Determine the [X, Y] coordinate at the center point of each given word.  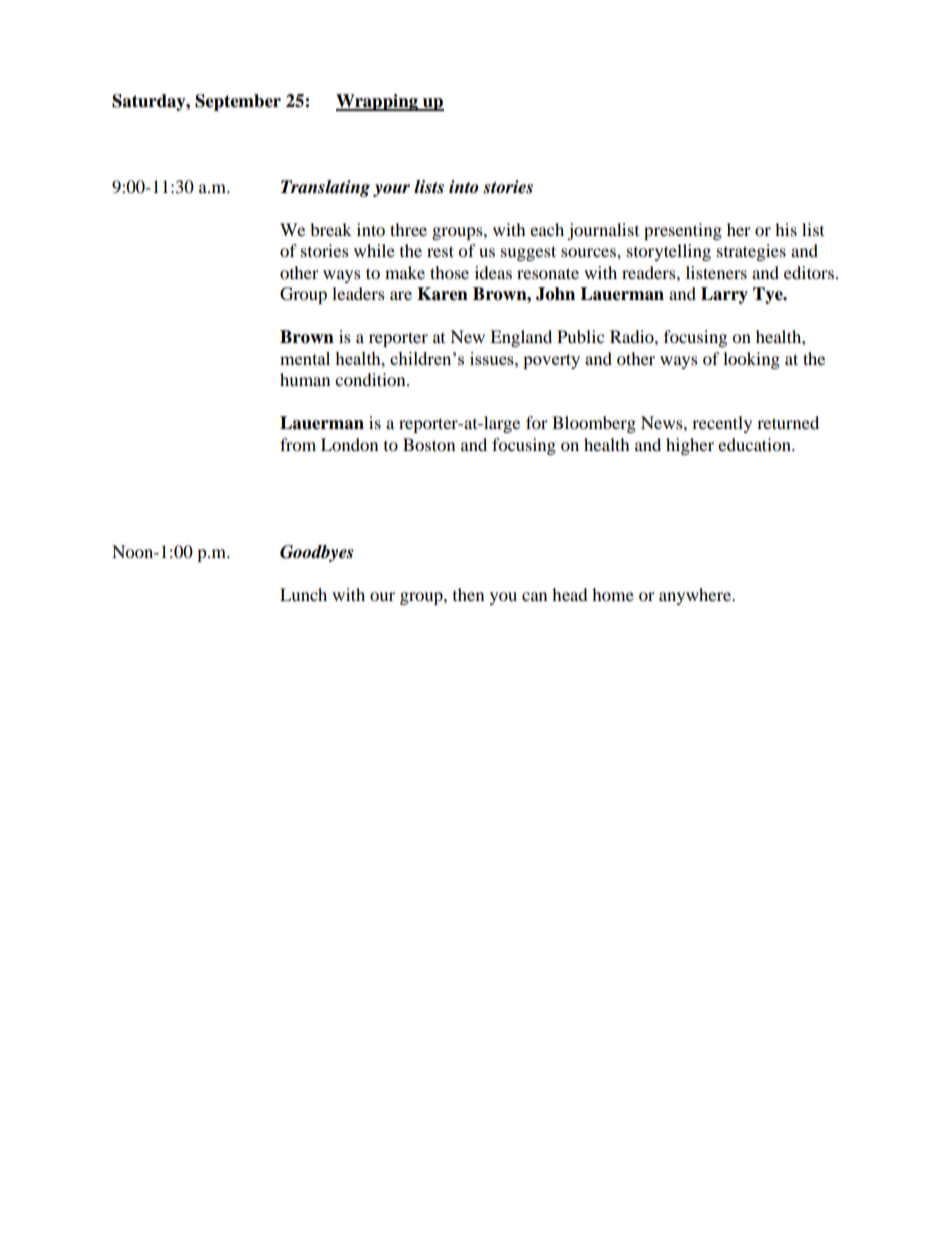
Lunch [303, 594]
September [238, 102]
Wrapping [378, 102]
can [534, 596]
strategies [751, 252]
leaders [358, 293]
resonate [548, 273]
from [298, 444]
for [537, 422]
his [786, 229]
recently [722, 424]
